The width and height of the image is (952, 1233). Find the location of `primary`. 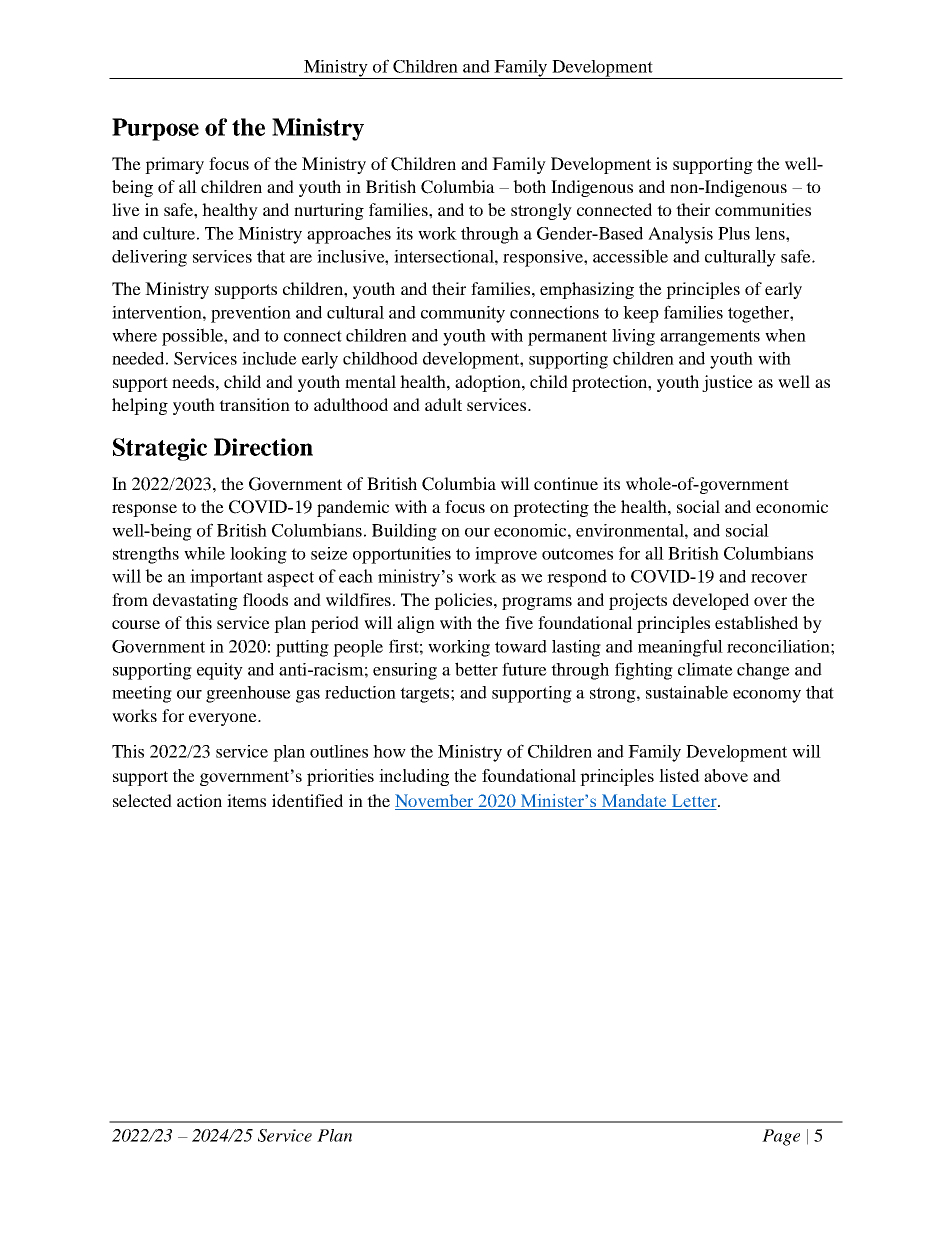

primary is located at coordinates (174, 165).
